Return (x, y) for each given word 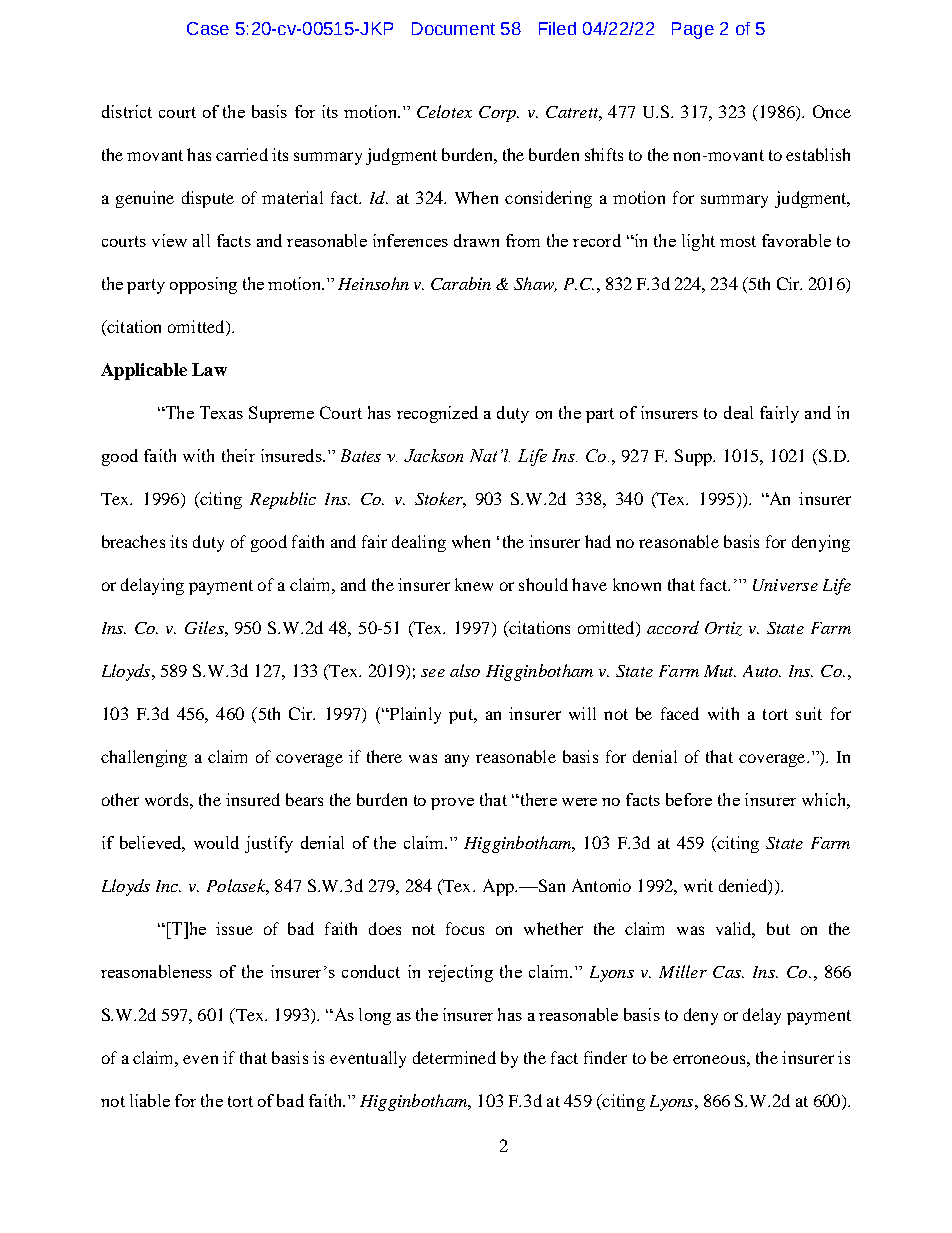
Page (693, 30)
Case (208, 28)
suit (809, 713)
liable (150, 1100)
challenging (144, 758)
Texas (221, 412)
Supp (694, 457)
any (457, 760)
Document (453, 28)
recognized (437, 414)
